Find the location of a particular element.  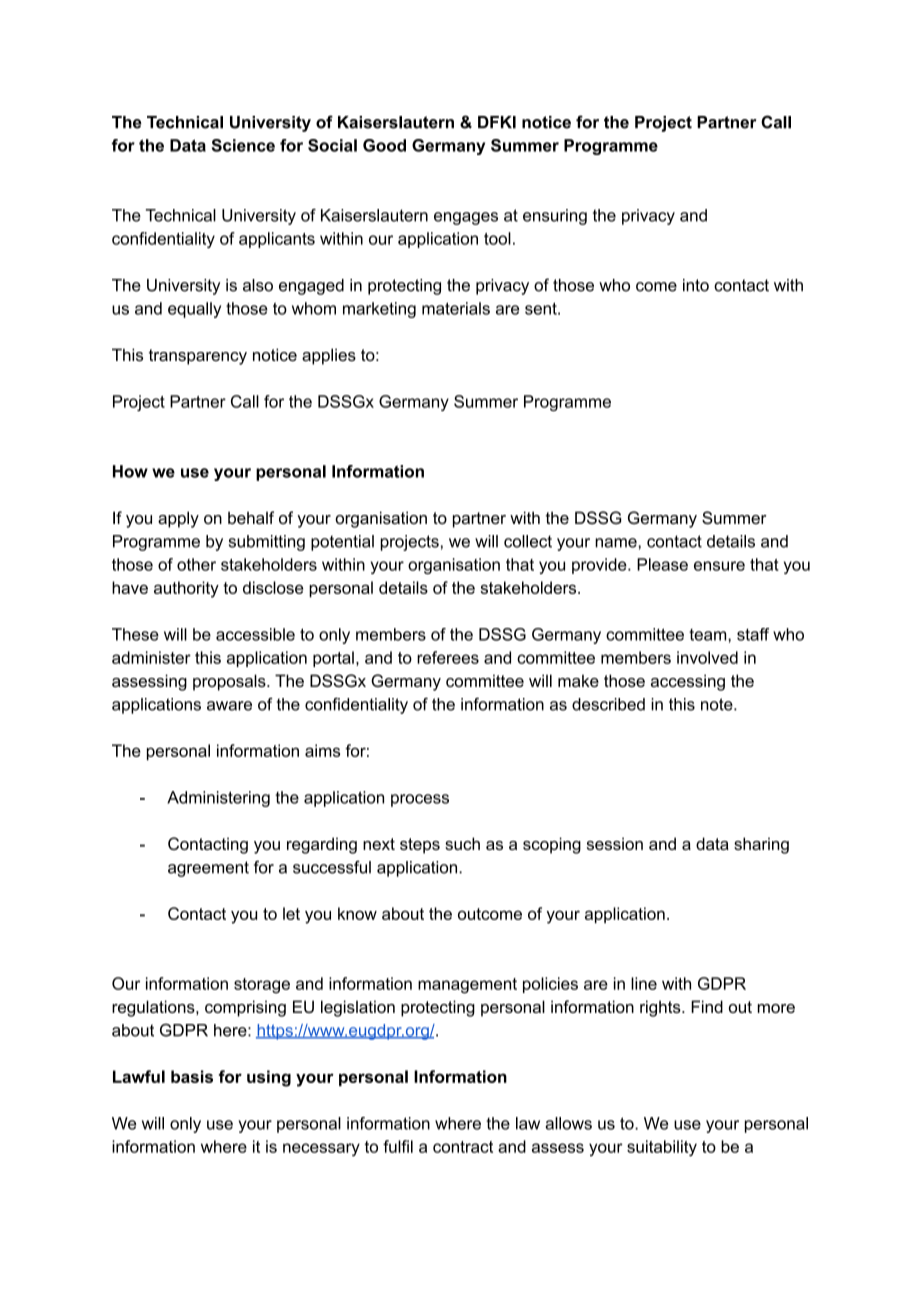

basis is located at coordinates (192, 1076).
